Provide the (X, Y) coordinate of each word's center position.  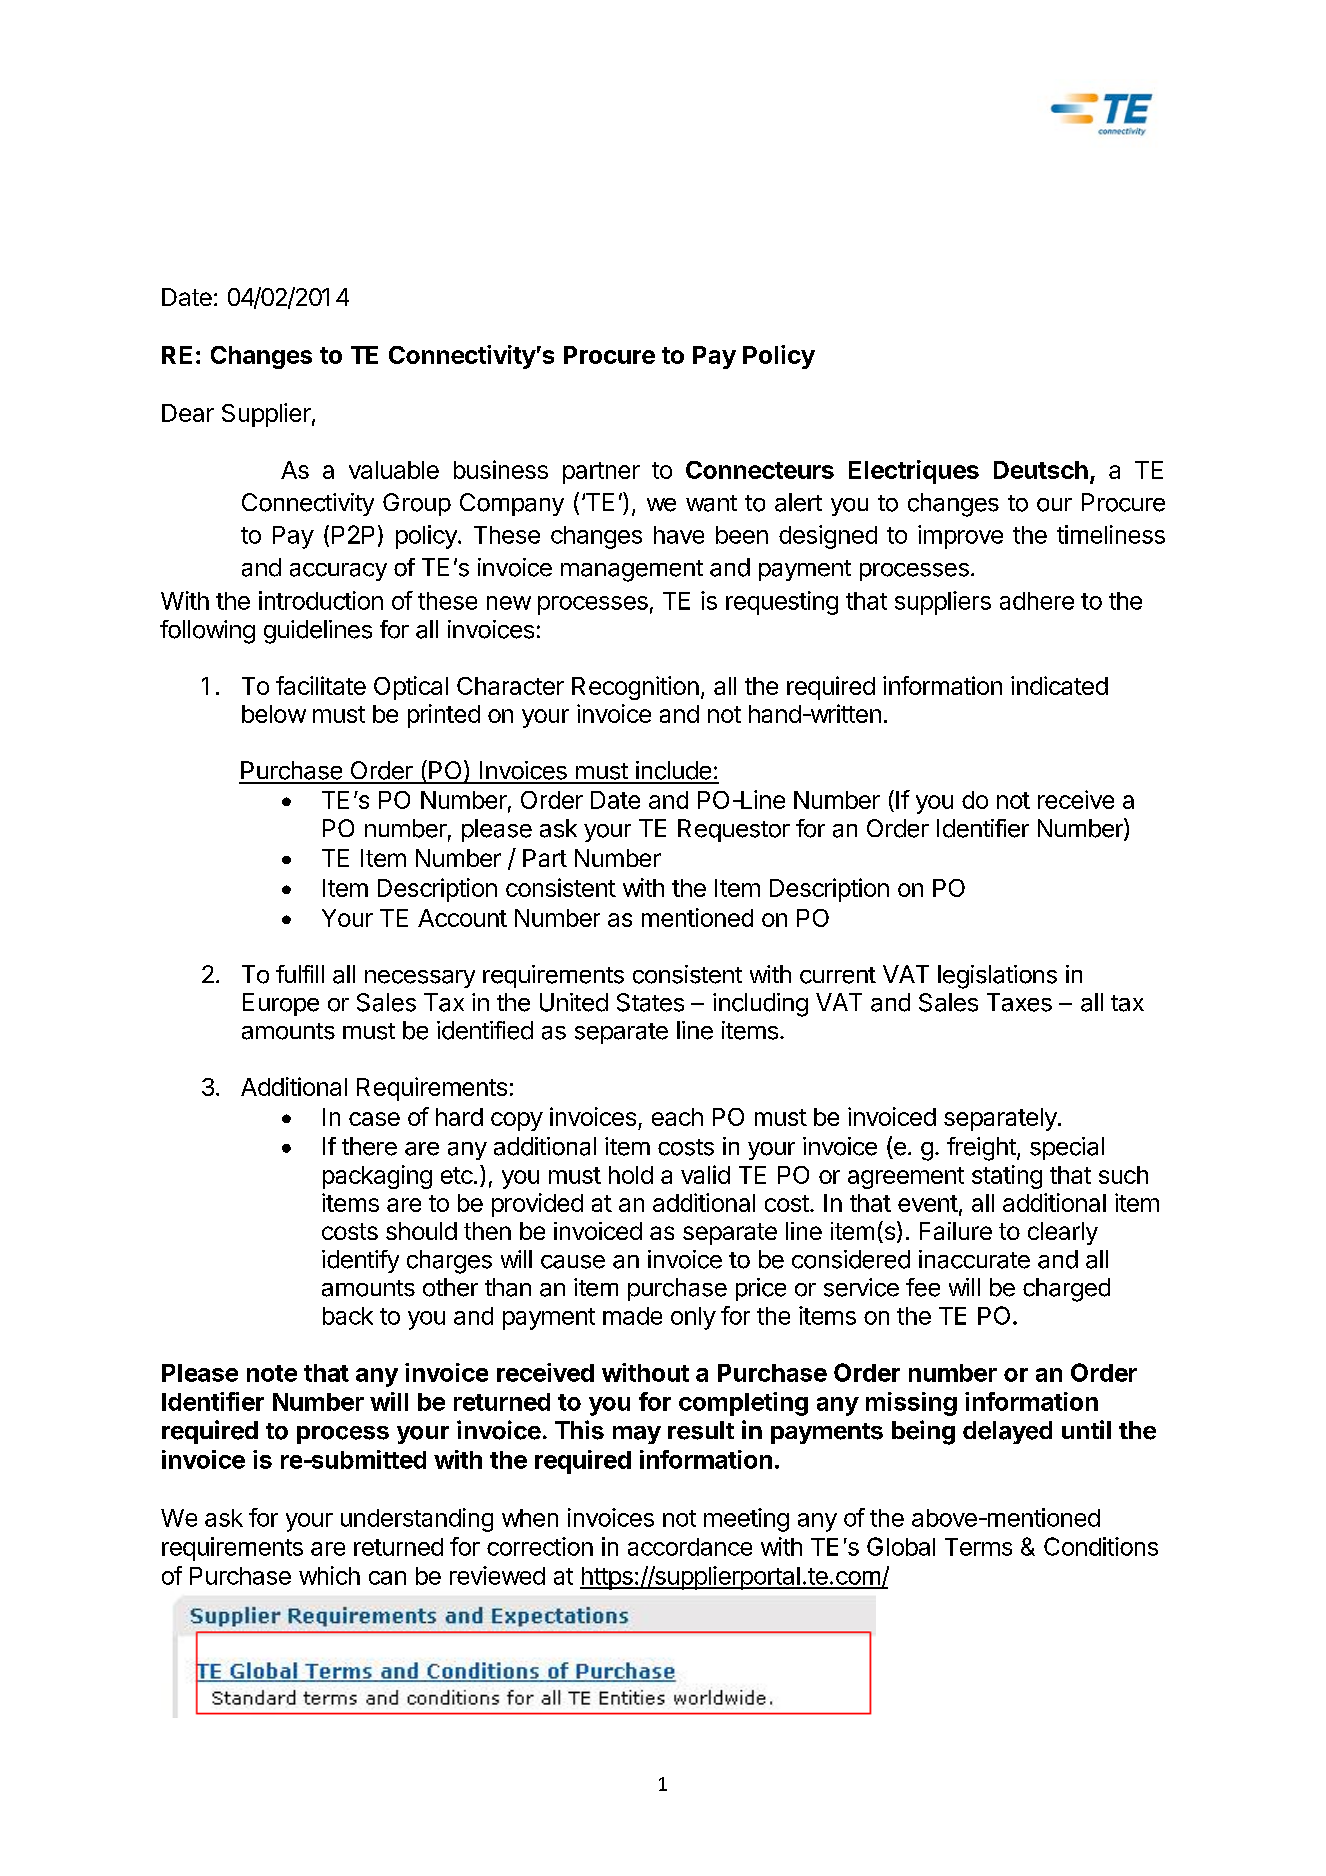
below (274, 714)
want (711, 503)
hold (631, 1175)
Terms (978, 1547)
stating (1007, 1177)
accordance (690, 1547)
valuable (394, 470)
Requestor (734, 830)
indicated (1059, 685)
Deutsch (1041, 470)
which (329, 1575)
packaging (377, 1177)
